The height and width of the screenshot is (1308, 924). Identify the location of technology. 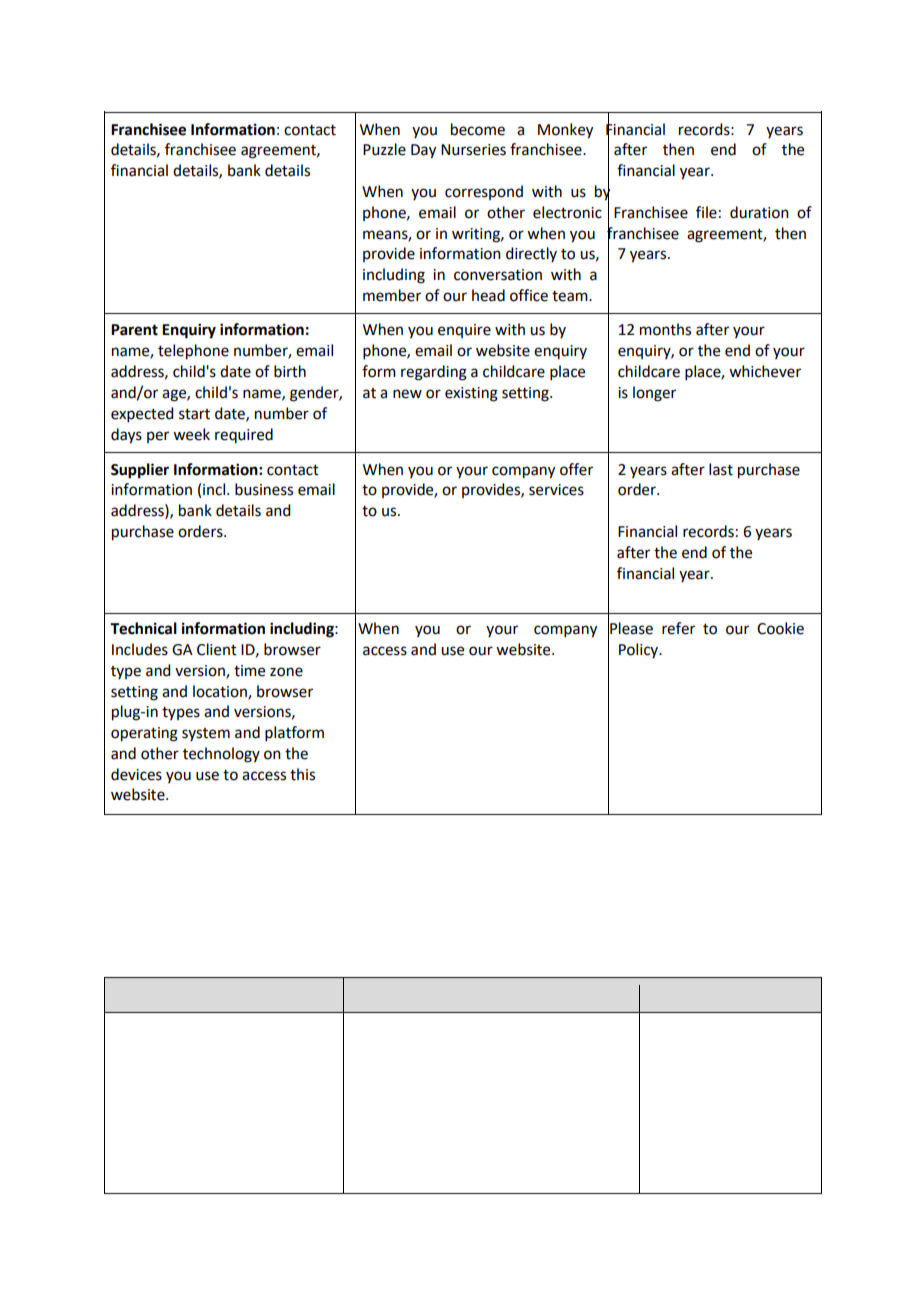
(221, 755).
